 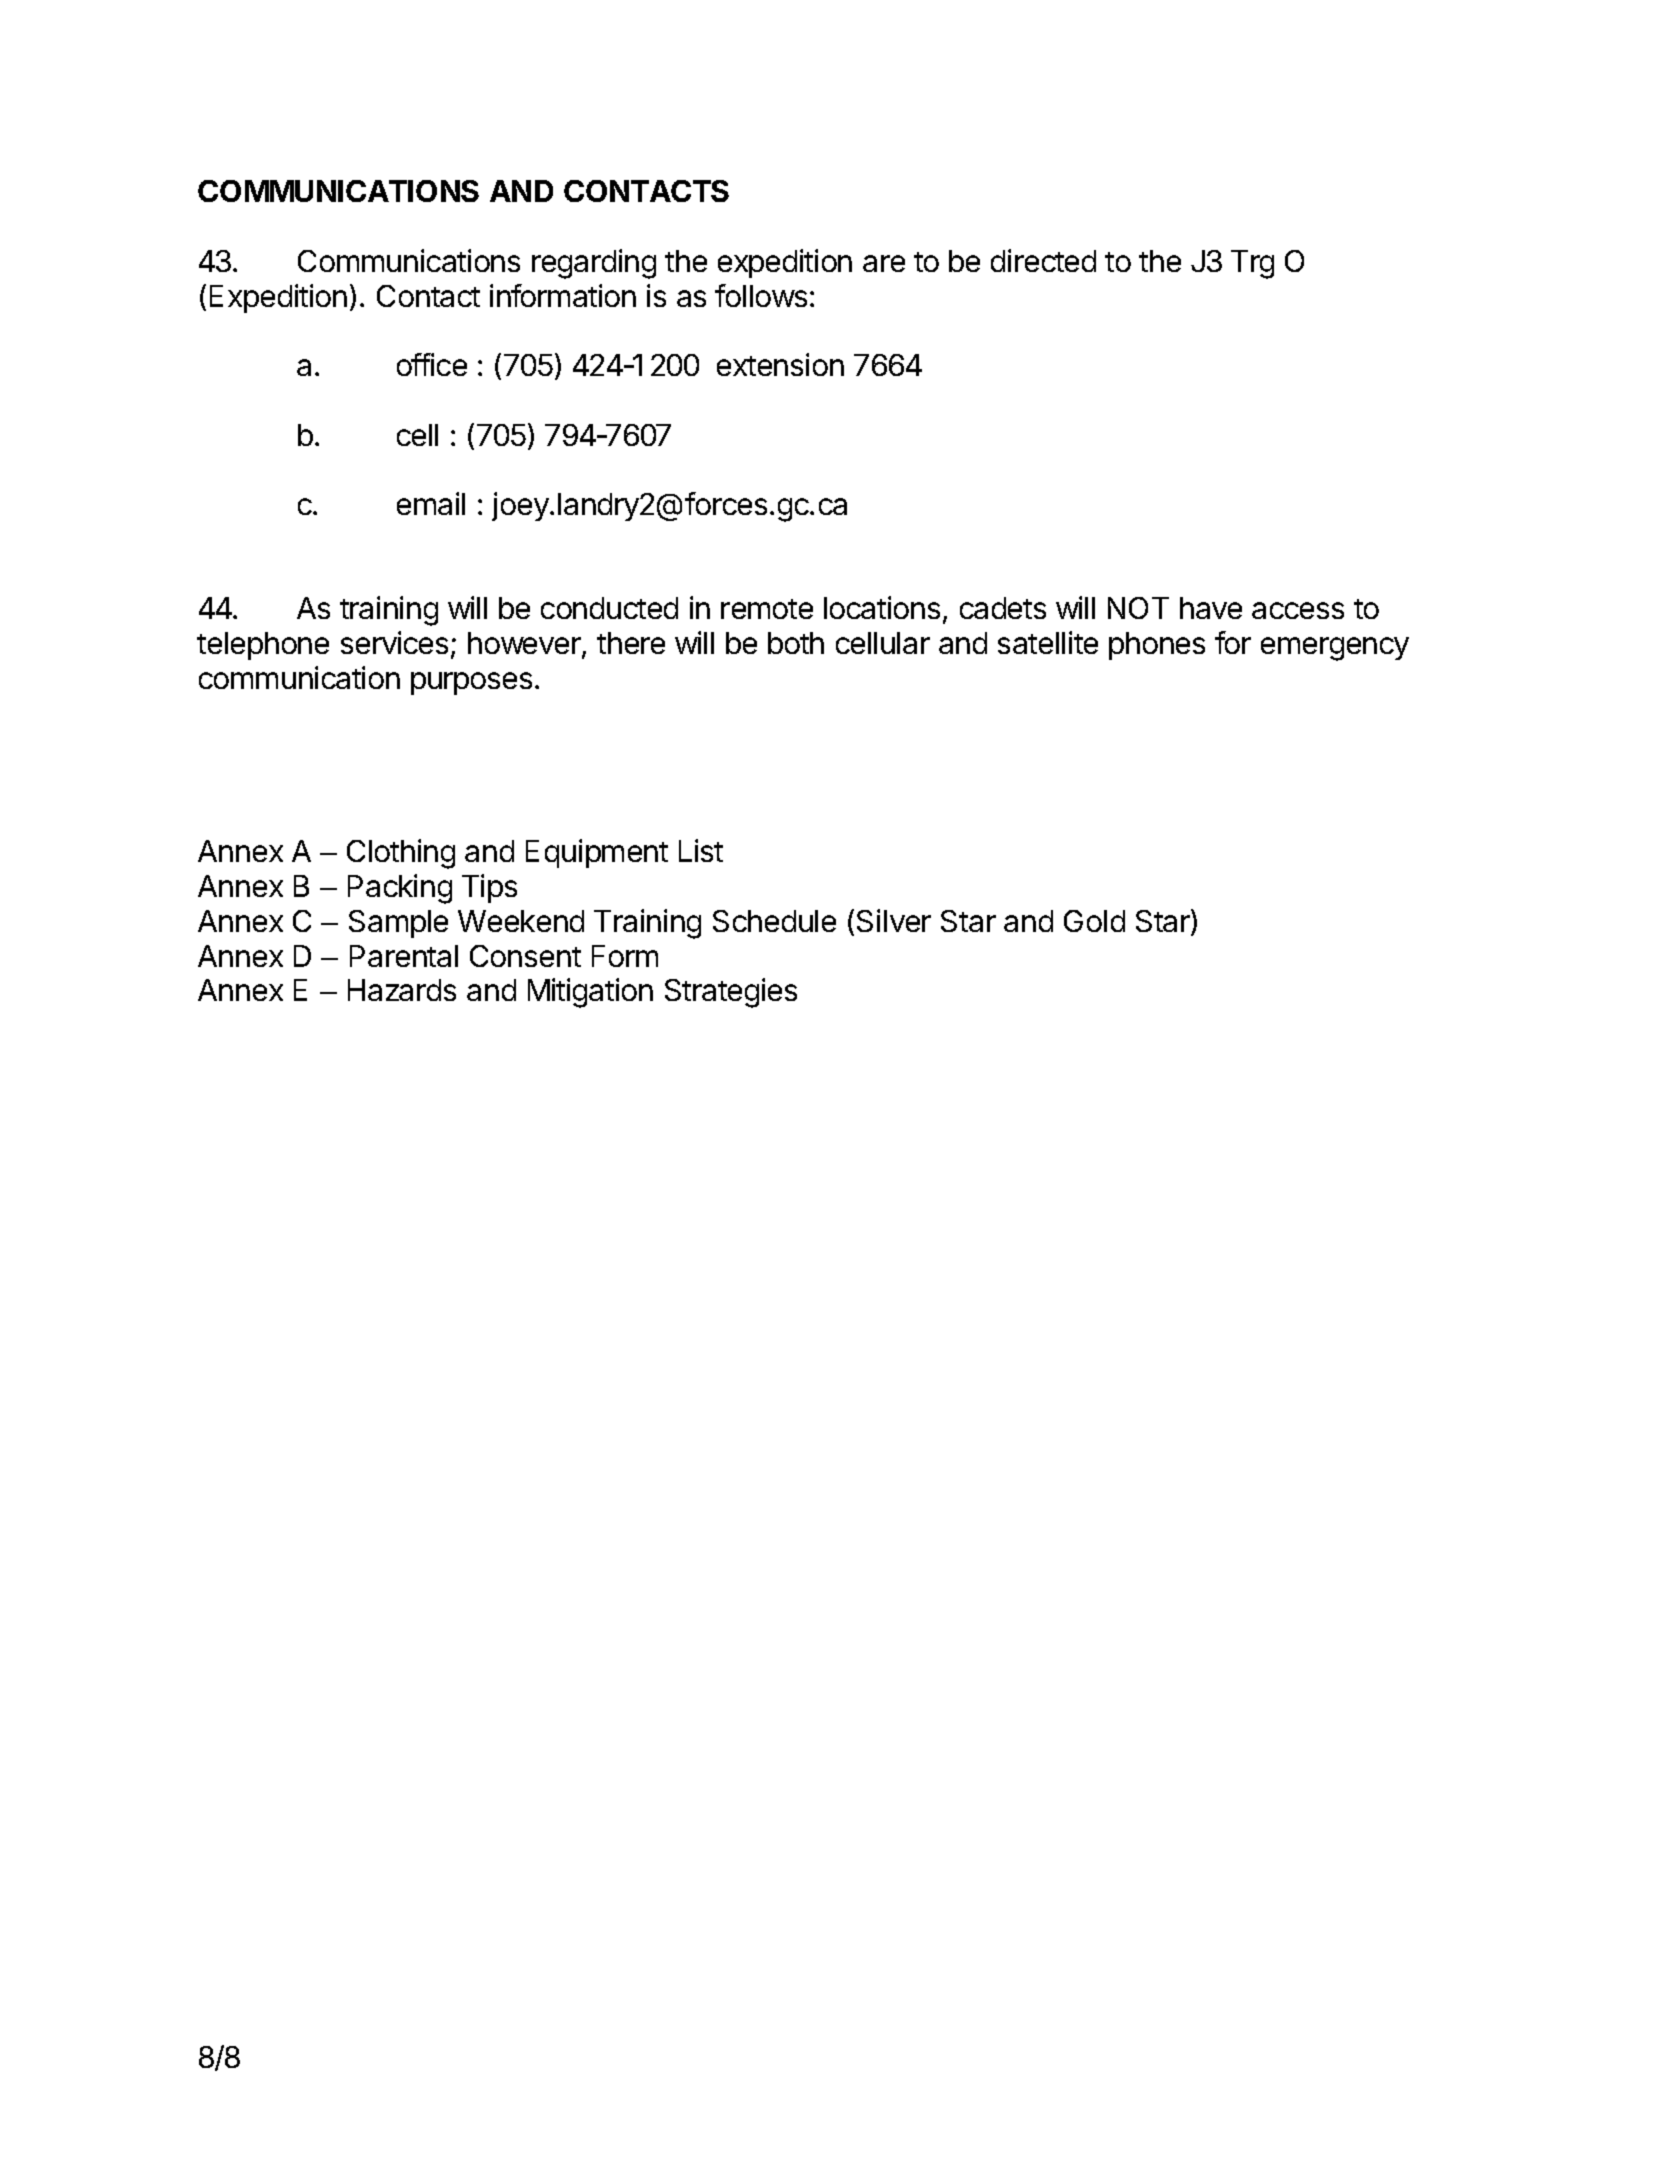 What do you see at coordinates (1211, 608) in the screenshot?
I see `have` at bounding box center [1211, 608].
